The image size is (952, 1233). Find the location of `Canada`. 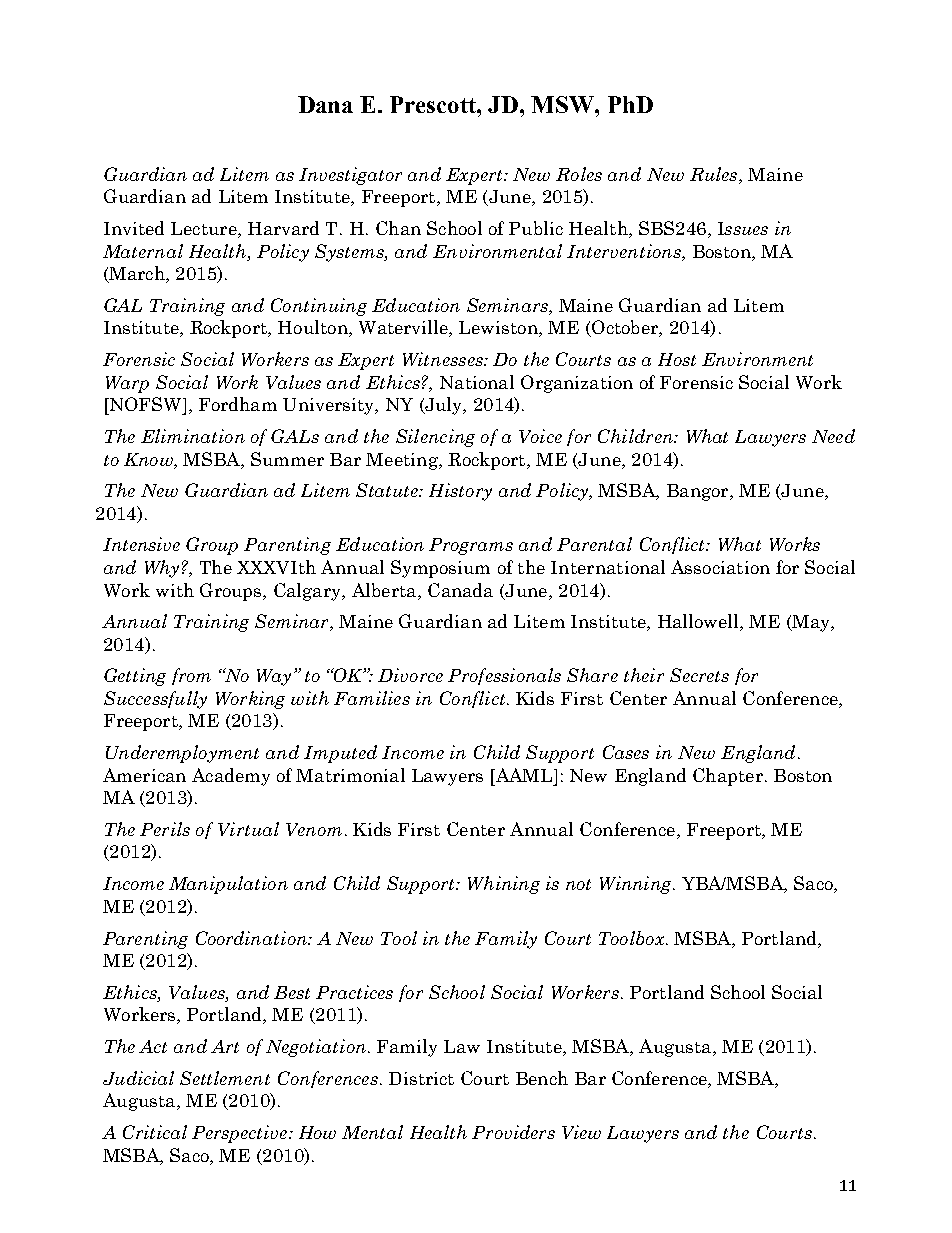

Canada is located at coordinates (460, 590).
